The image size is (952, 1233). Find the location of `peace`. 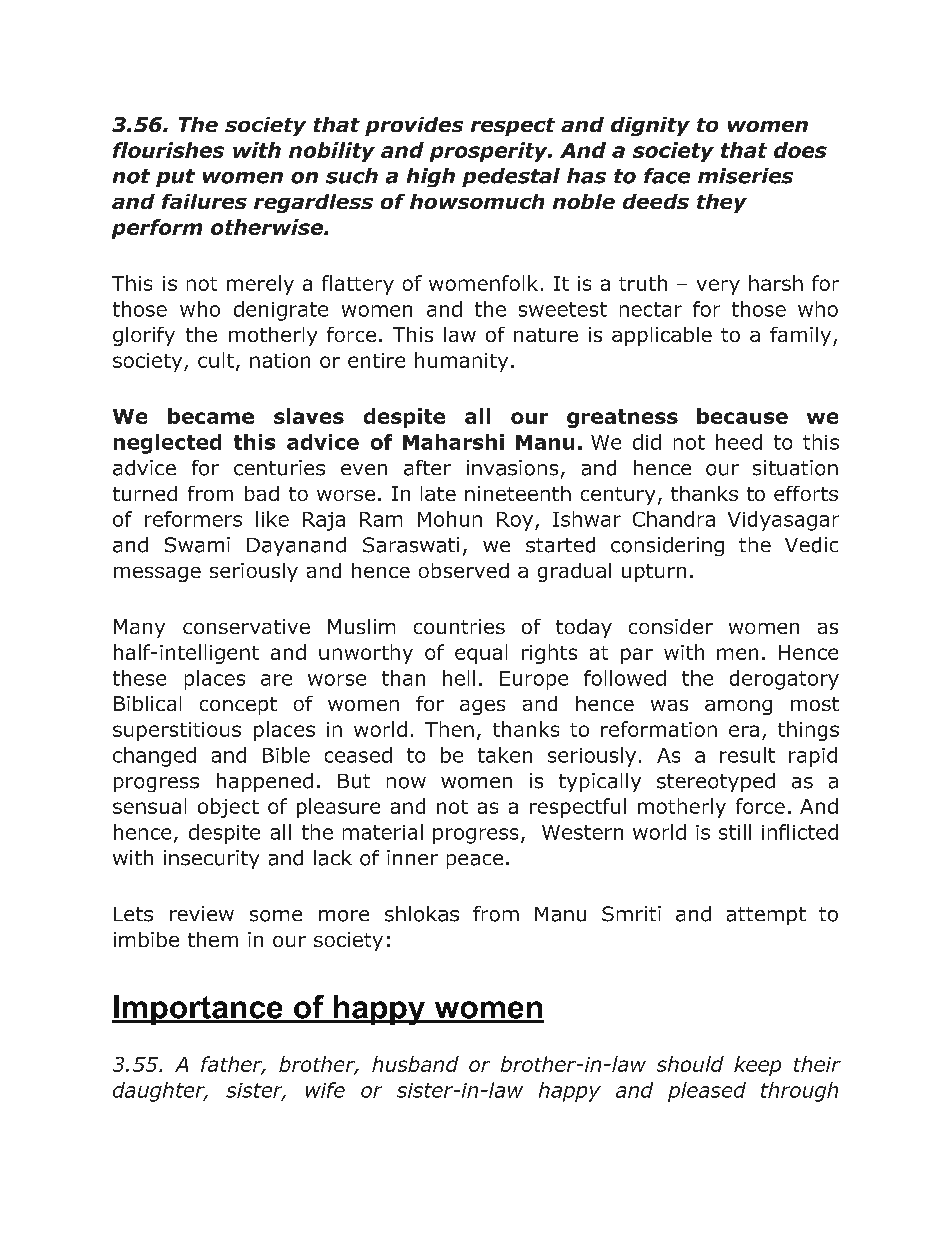

peace is located at coordinates (475, 861).
